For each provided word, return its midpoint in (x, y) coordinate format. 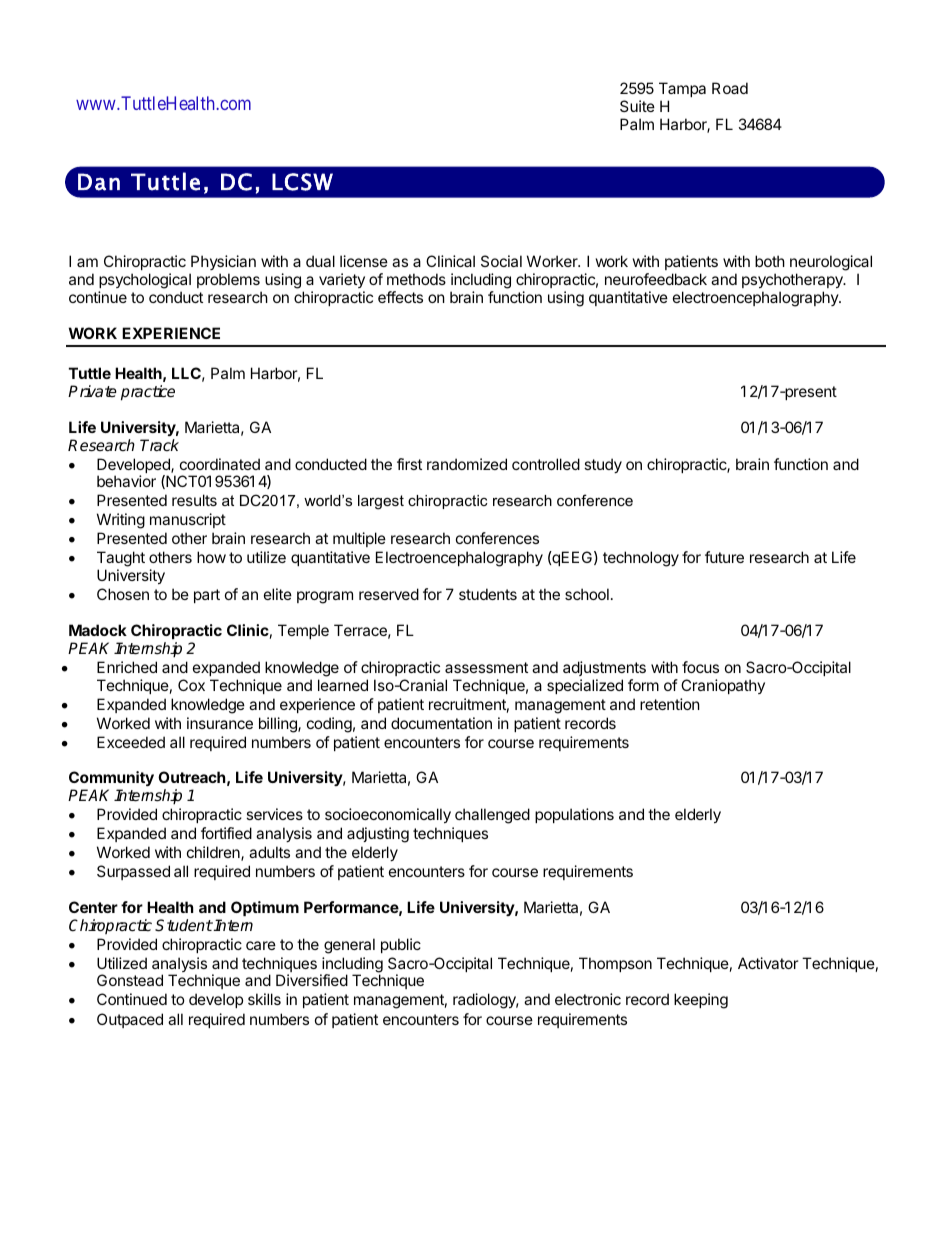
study (603, 465)
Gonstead (130, 980)
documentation (441, 723)
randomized (467, 464)
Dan (99, 182)
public (401, 945)
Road (730, 88)
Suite (637, 106)
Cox (191, 685)
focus (700, 667)
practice (148, 393)
